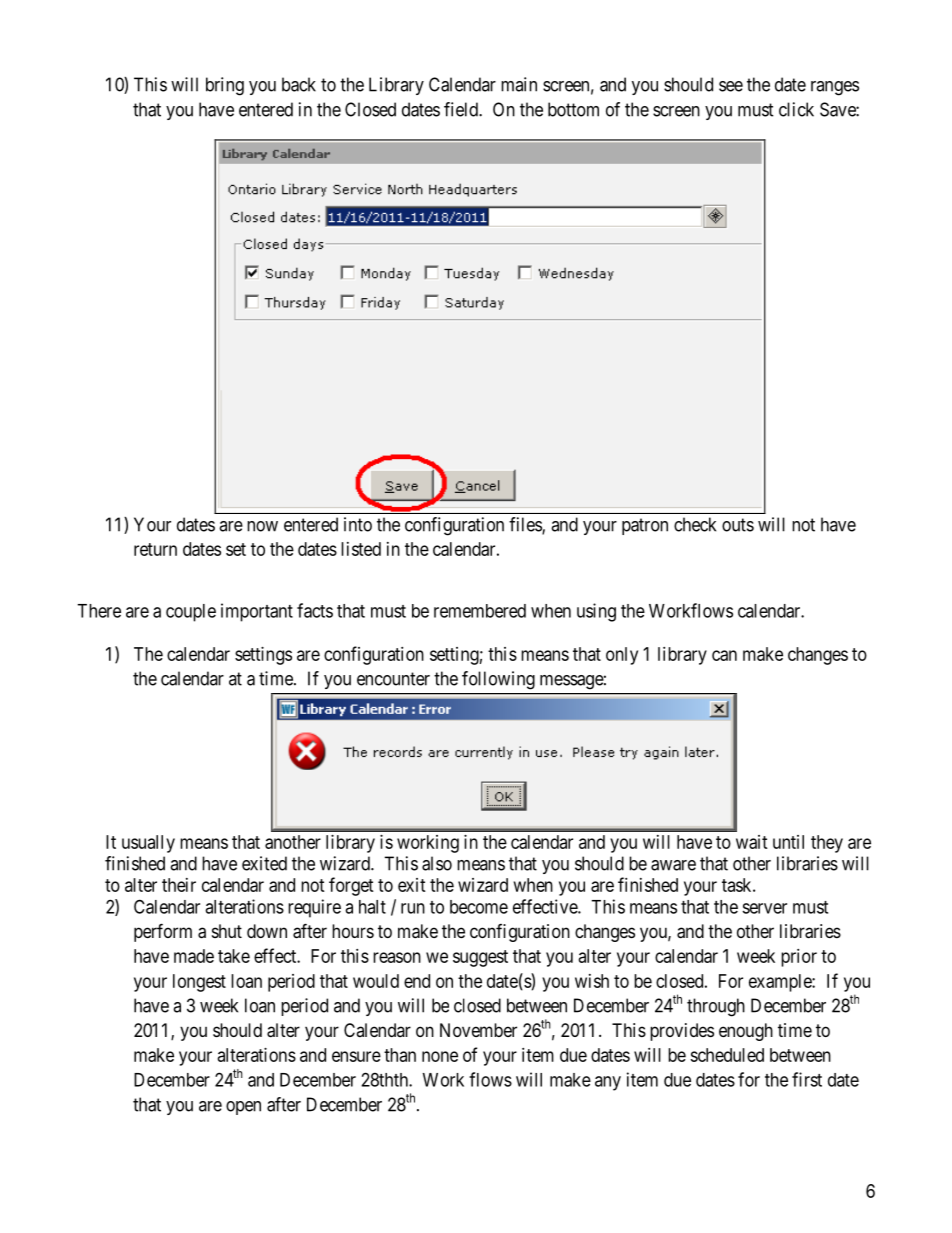  What do you see at coordinates (225, 86) in the screenshot?
I see `bring` at bounding box center [225, 86].
